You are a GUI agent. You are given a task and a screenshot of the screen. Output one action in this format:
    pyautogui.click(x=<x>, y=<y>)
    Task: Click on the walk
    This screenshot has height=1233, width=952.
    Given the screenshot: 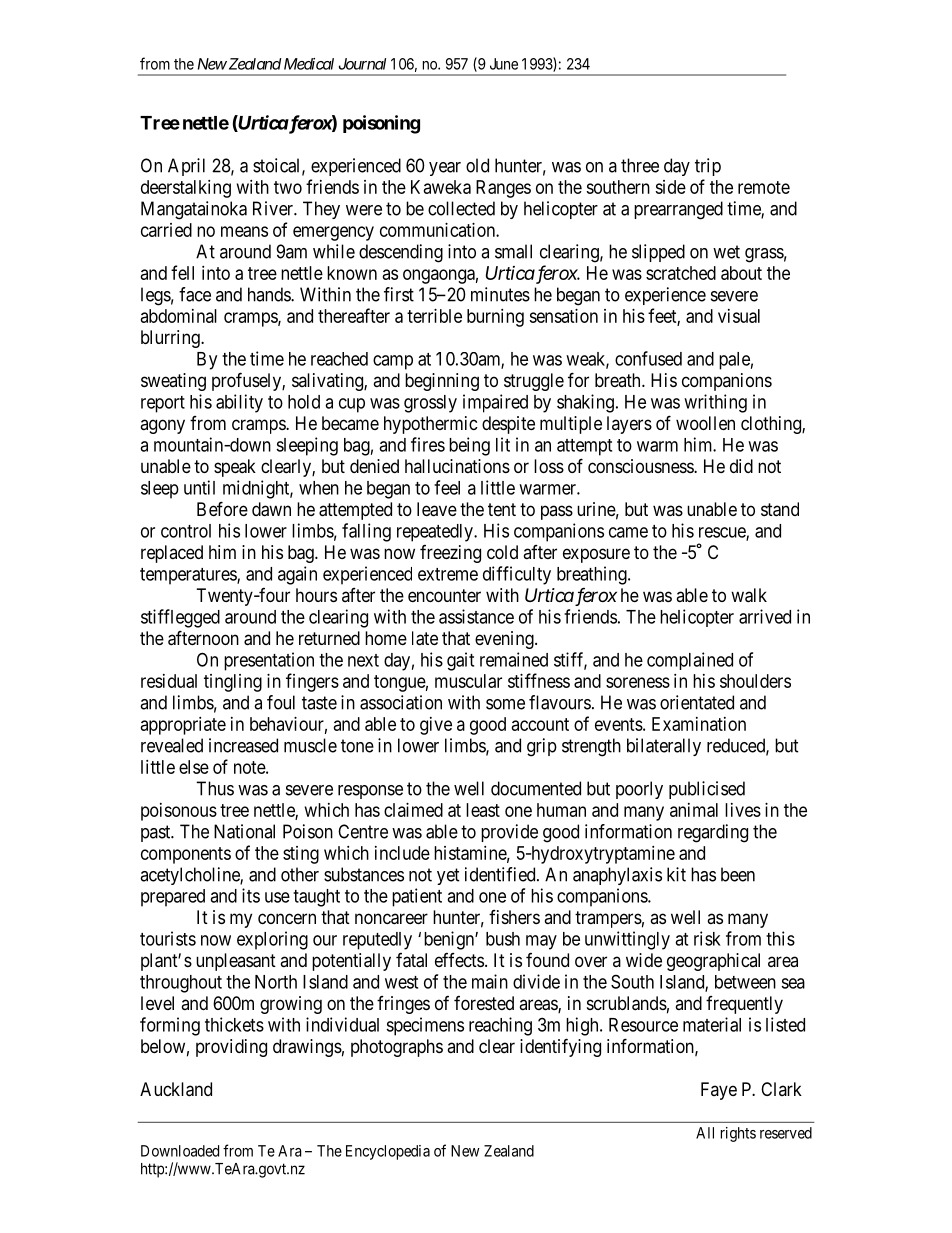 What is the action you would take?
    pyautogui.click(x=749, y=595)
